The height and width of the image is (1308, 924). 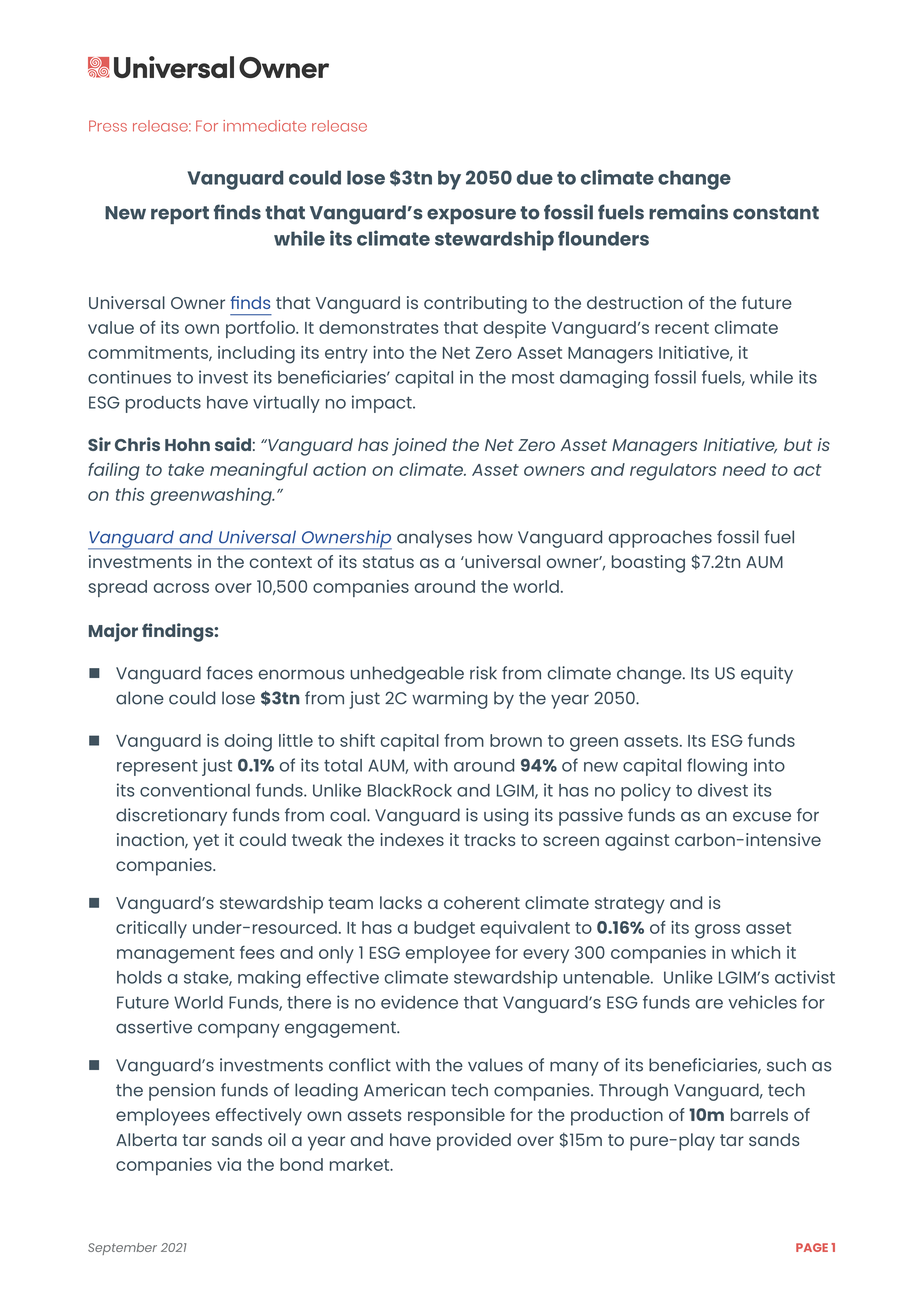 I want to click on remains, so click(x=688, y=212).
